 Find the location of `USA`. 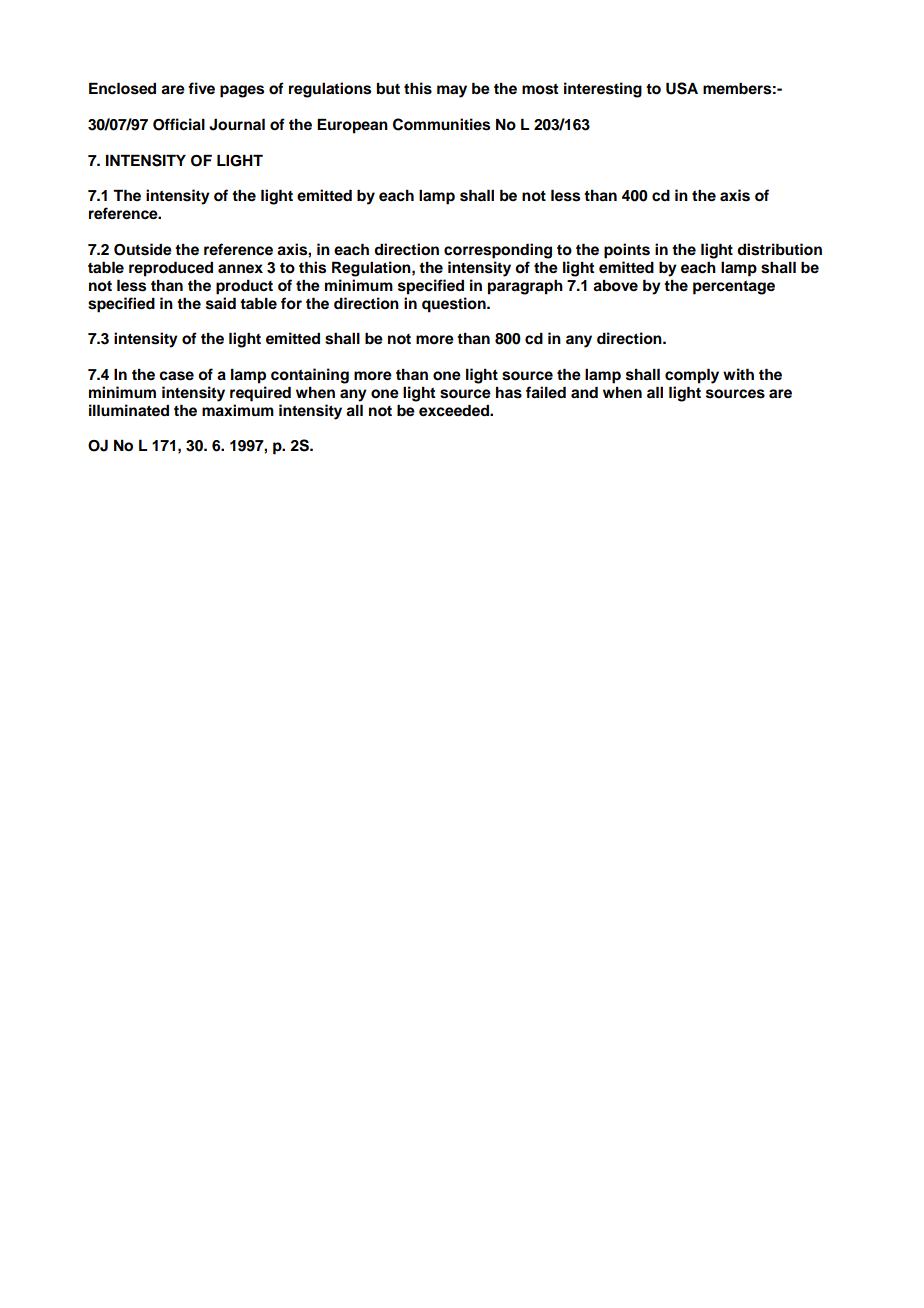

USA is located at coordinates (682, 88).
